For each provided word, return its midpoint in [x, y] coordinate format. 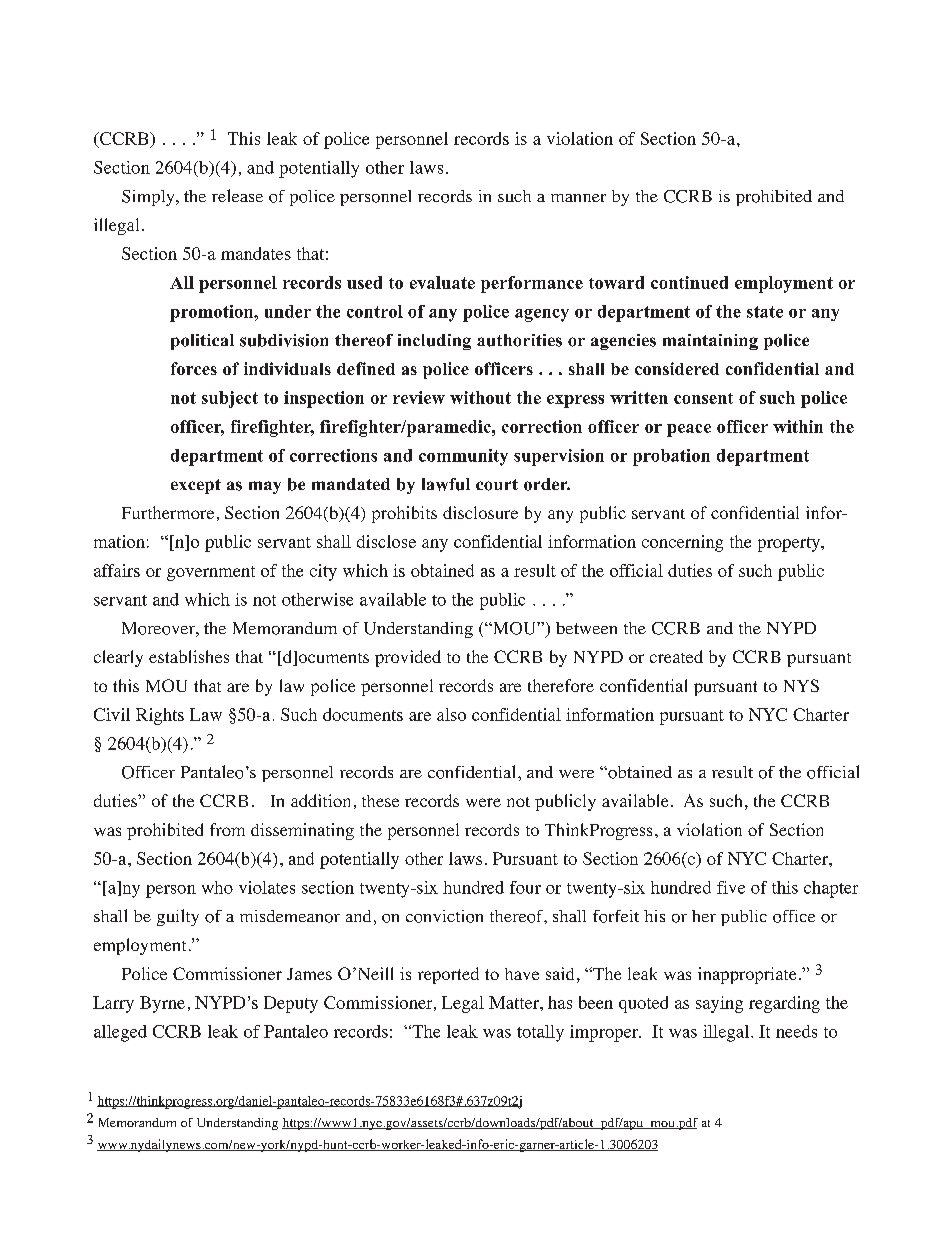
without [480, 397]
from [227, 829]
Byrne [162, 1004]
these [380, 801]
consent [703, 398]
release [237, 195]
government [211, 573]
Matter [515, 1002]
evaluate [442, 282]
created [676, 656]
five [731, 887]
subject [230, 399]
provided [408, 658]
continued [689, 282]
